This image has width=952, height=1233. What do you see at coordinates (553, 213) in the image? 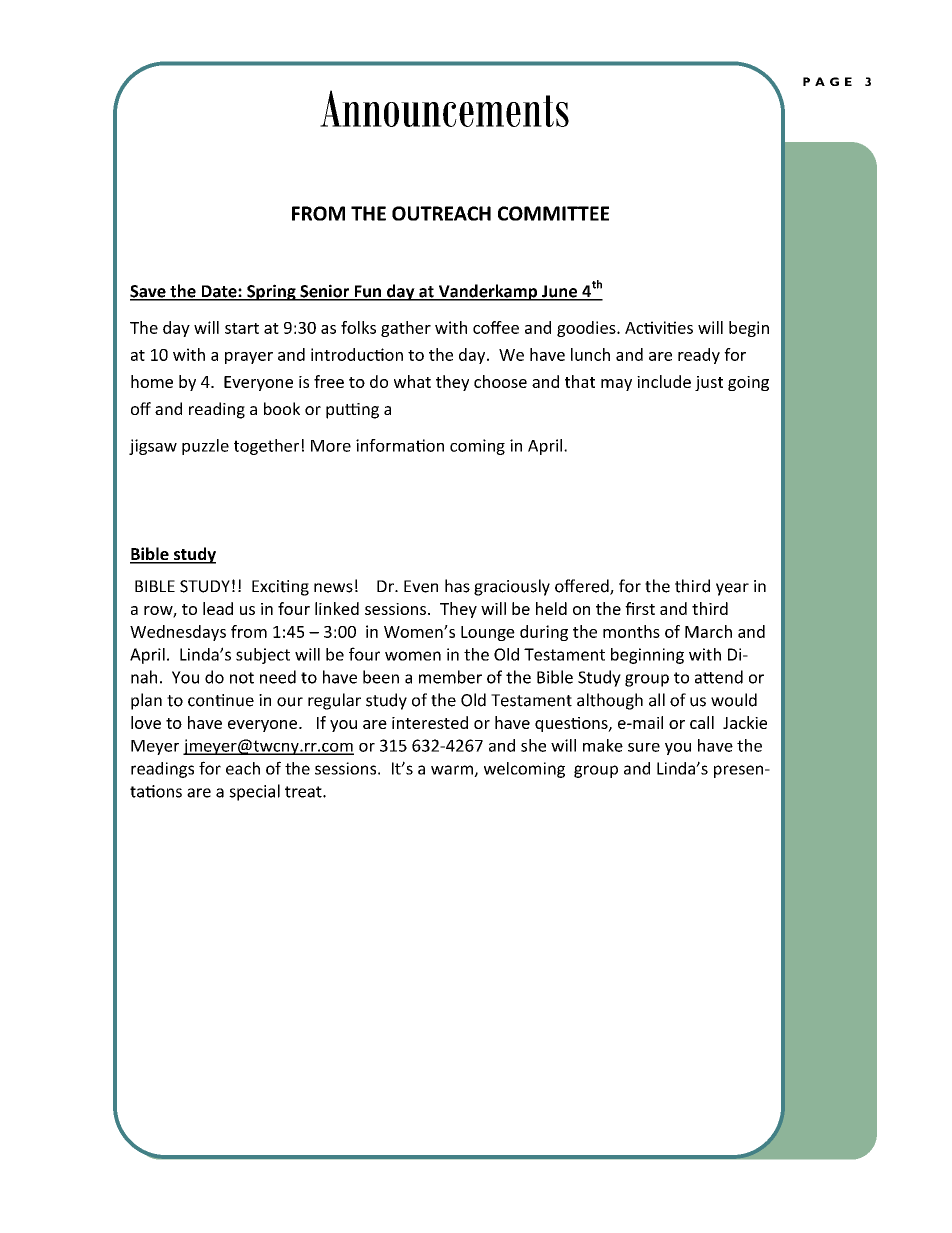
I see `COMMITTEE` at bounding box center [553, 213].
